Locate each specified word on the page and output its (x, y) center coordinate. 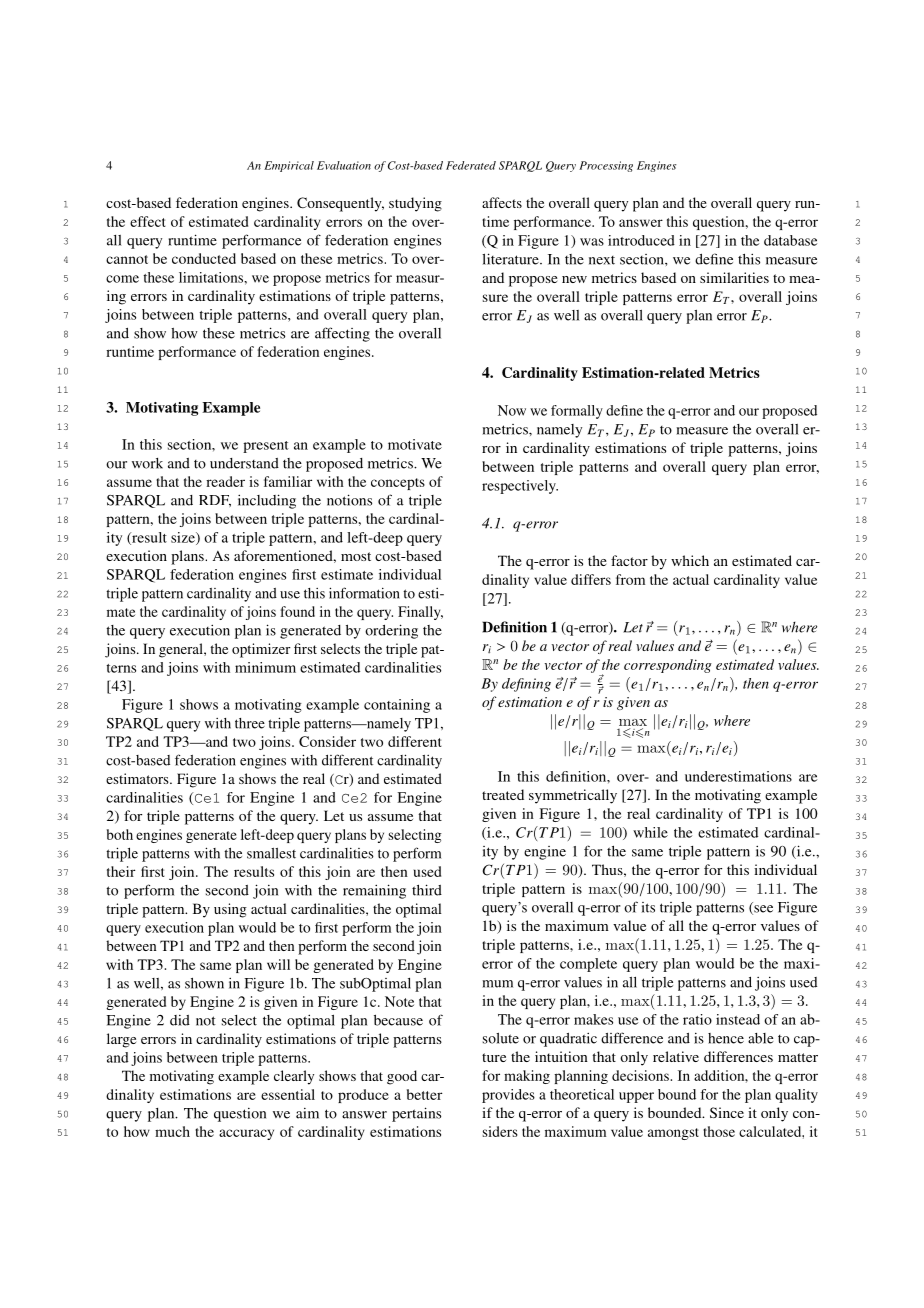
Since (727, 1112)
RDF (215, 501)
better (424, 1094)
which (690, 560)
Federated (471, 165)
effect (148, 221)
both (120, 834)
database (790, 240)
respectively (520, 487)
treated (503, 794)
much (172, 1131)
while (650, 832)
